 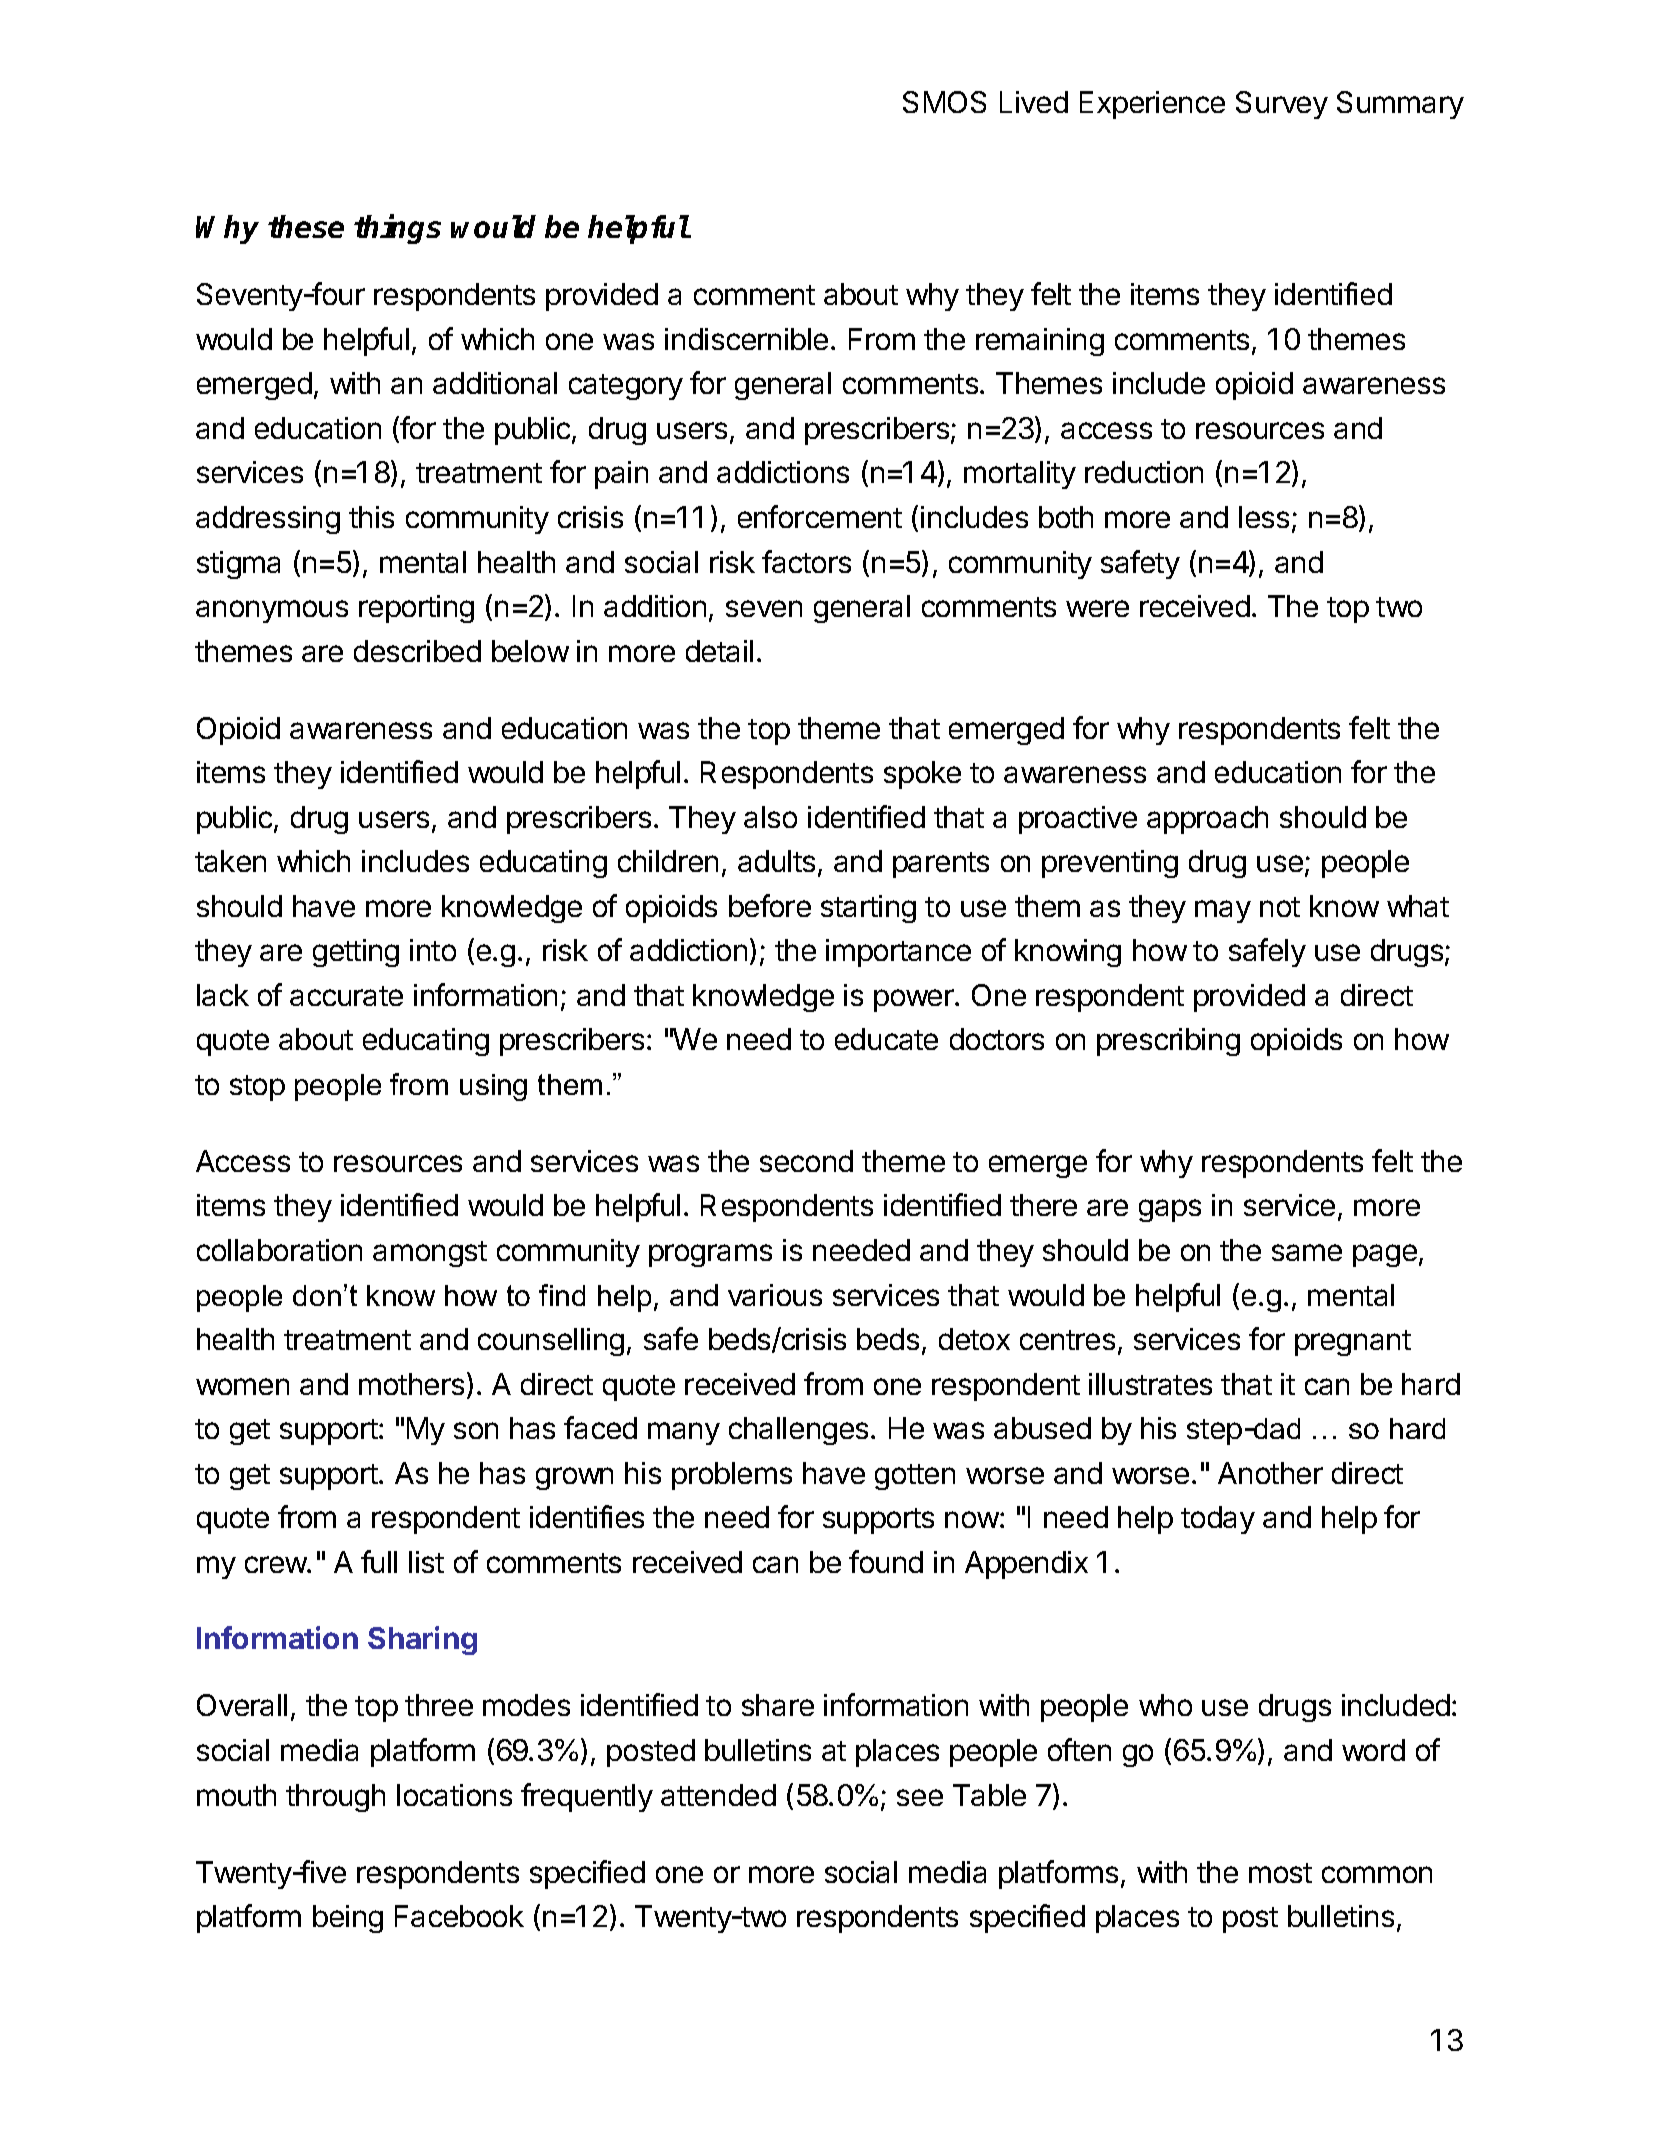 I want to click on Lived, so click(x=1034, y=102).
